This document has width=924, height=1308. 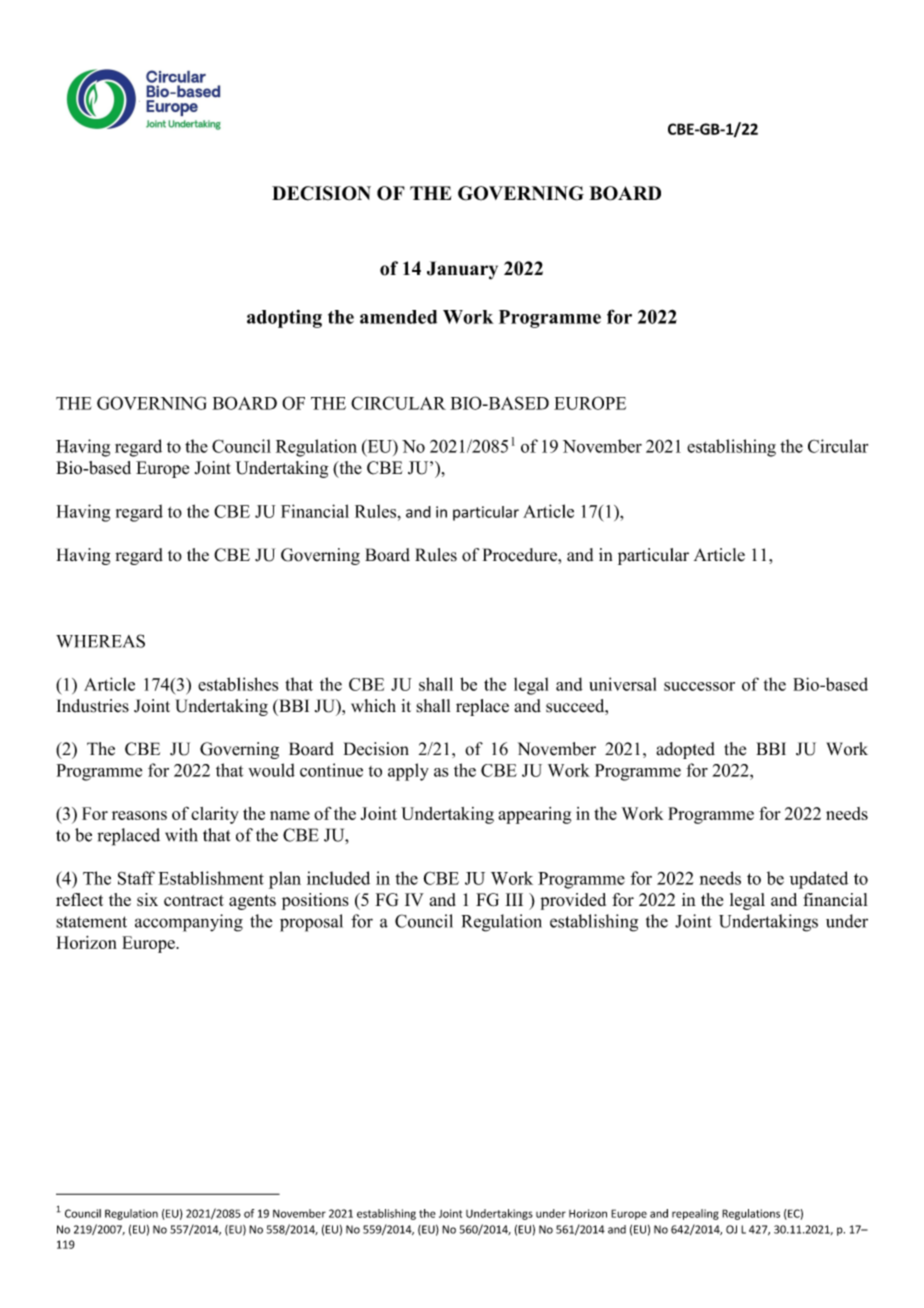 What do you see at coordinates (284, 319) in the document?
I see `adopting` at bounding box center [284, 319].
